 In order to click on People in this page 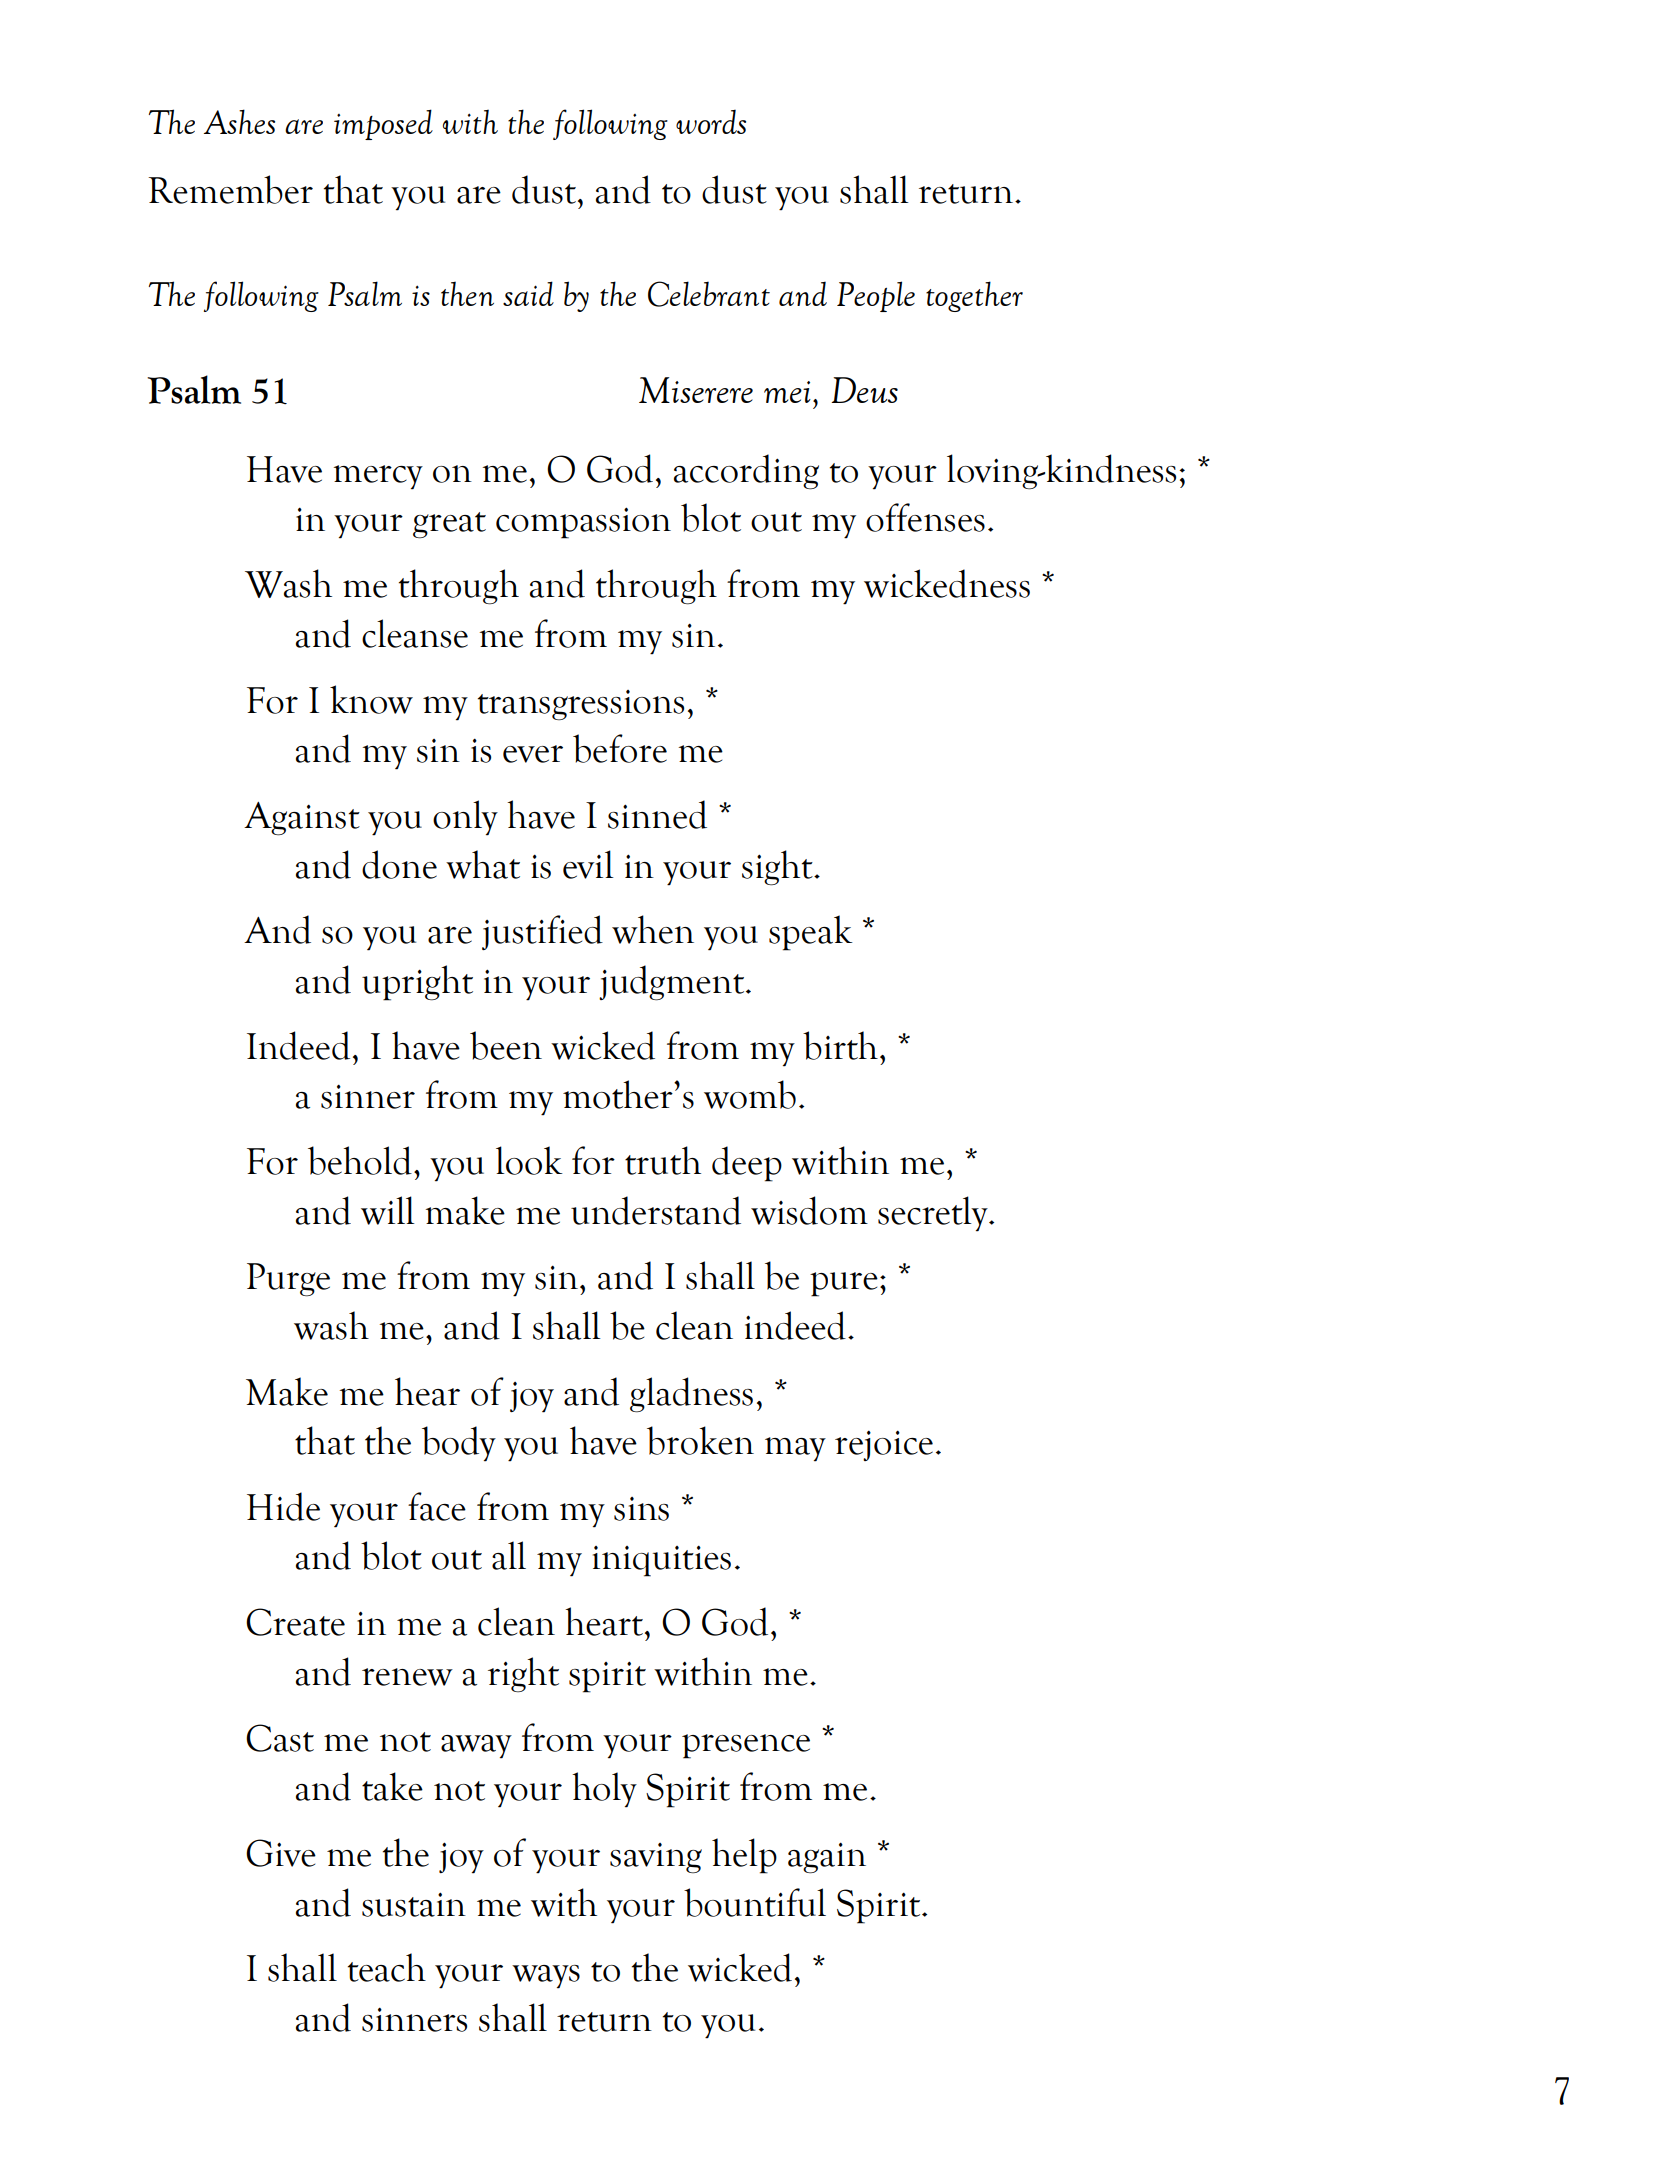, I will do `click(876, 296)`.
